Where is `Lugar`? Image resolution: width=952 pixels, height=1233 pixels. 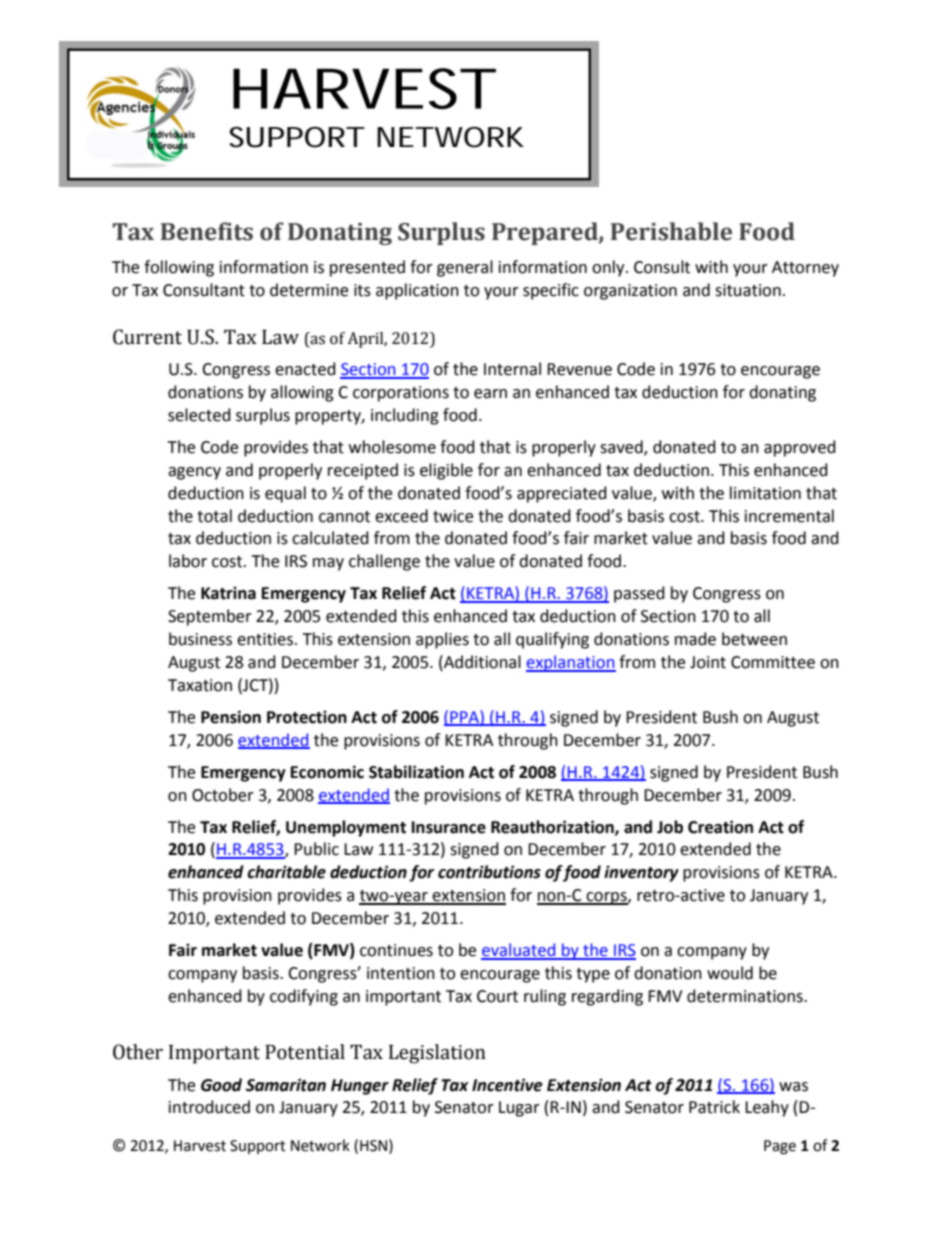
Lugar is located at coordinates (519, 1109).
